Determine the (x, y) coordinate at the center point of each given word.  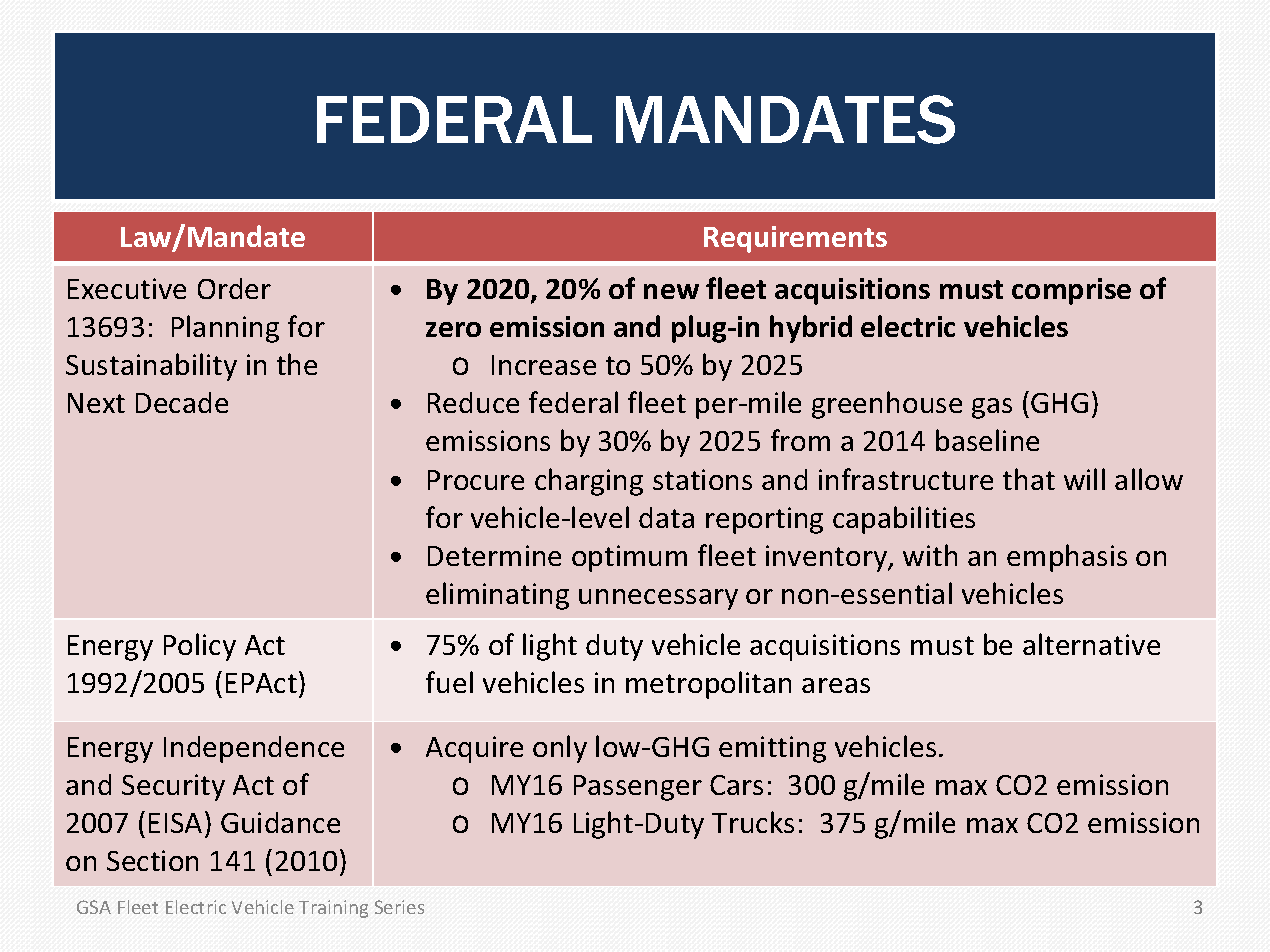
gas (992, 408)
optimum (629, 558)
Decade (182, 402)
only (560, 749)
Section (152, 860)
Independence (254, 749)
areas (836, 685)
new (671, 291)
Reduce (473, 402)
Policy (200, 647)
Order (234, 288)
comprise (1071, 291)
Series (399, 907)
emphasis (1067, 558)
